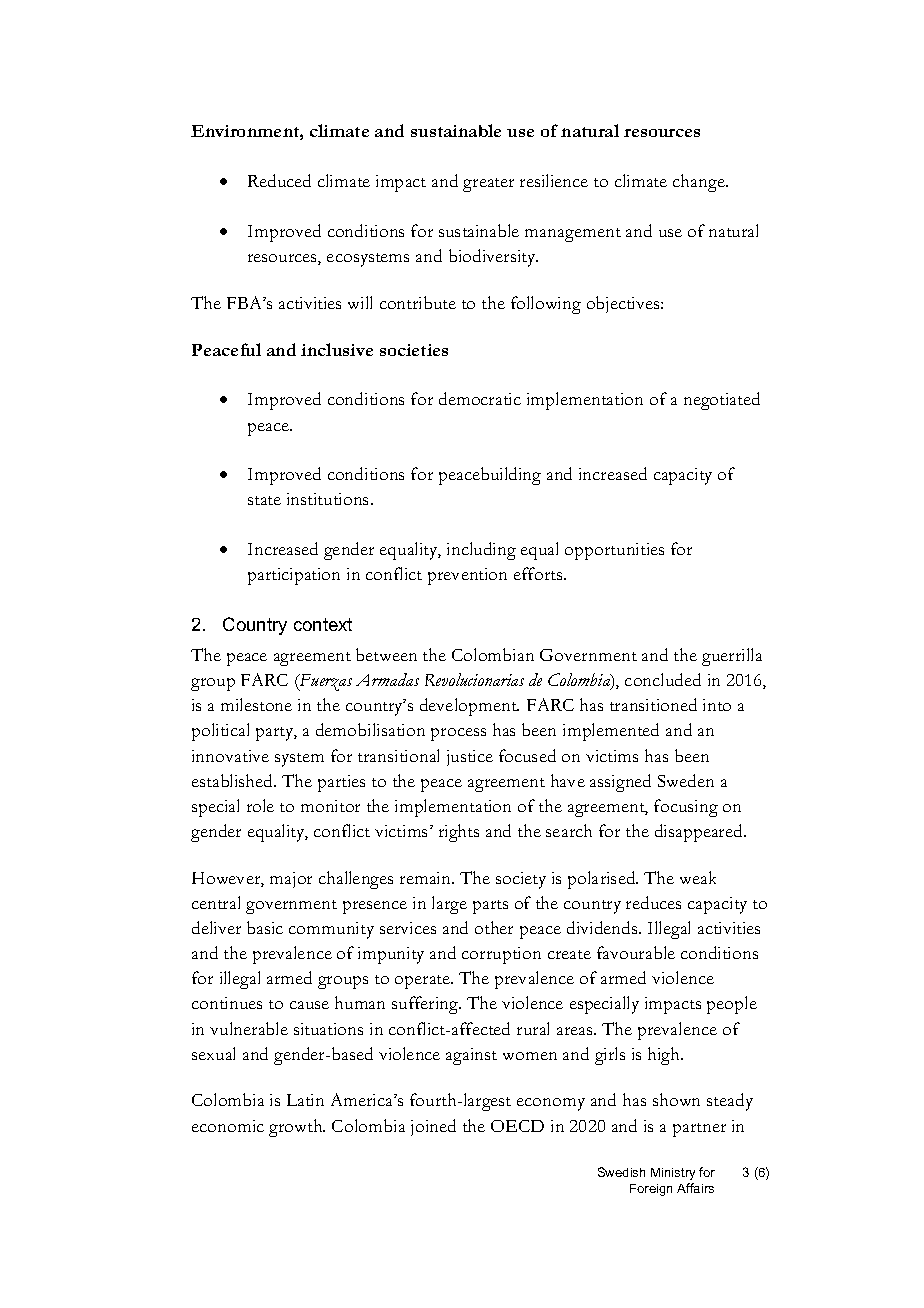 The height and width of the screenshot is (1308, 924). What do you see at coordinates (488, 185) in the screenshot?
I see `greater` at bounding box center [488, 185].
